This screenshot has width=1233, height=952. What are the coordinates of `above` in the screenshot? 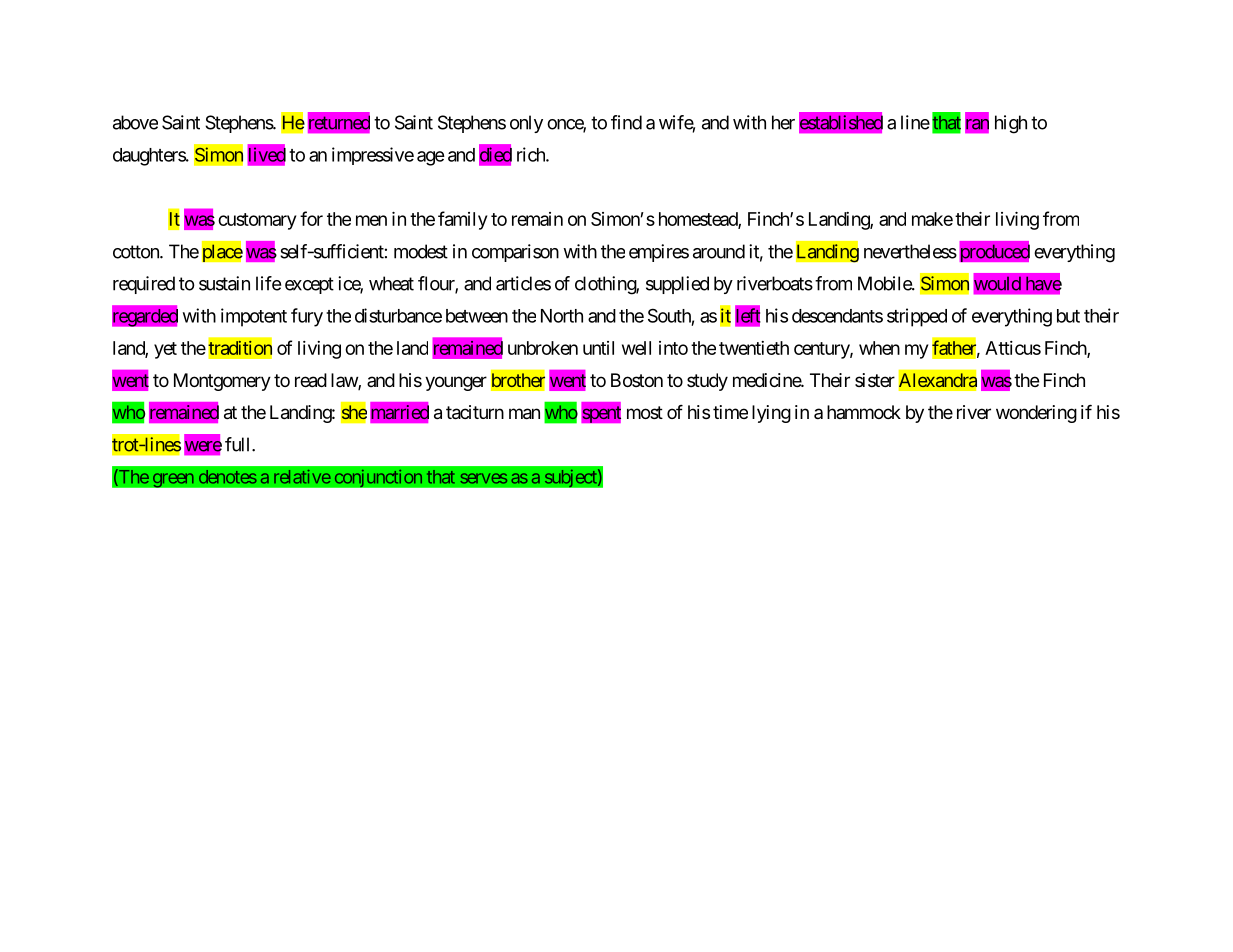 It's located at (135, 122).
